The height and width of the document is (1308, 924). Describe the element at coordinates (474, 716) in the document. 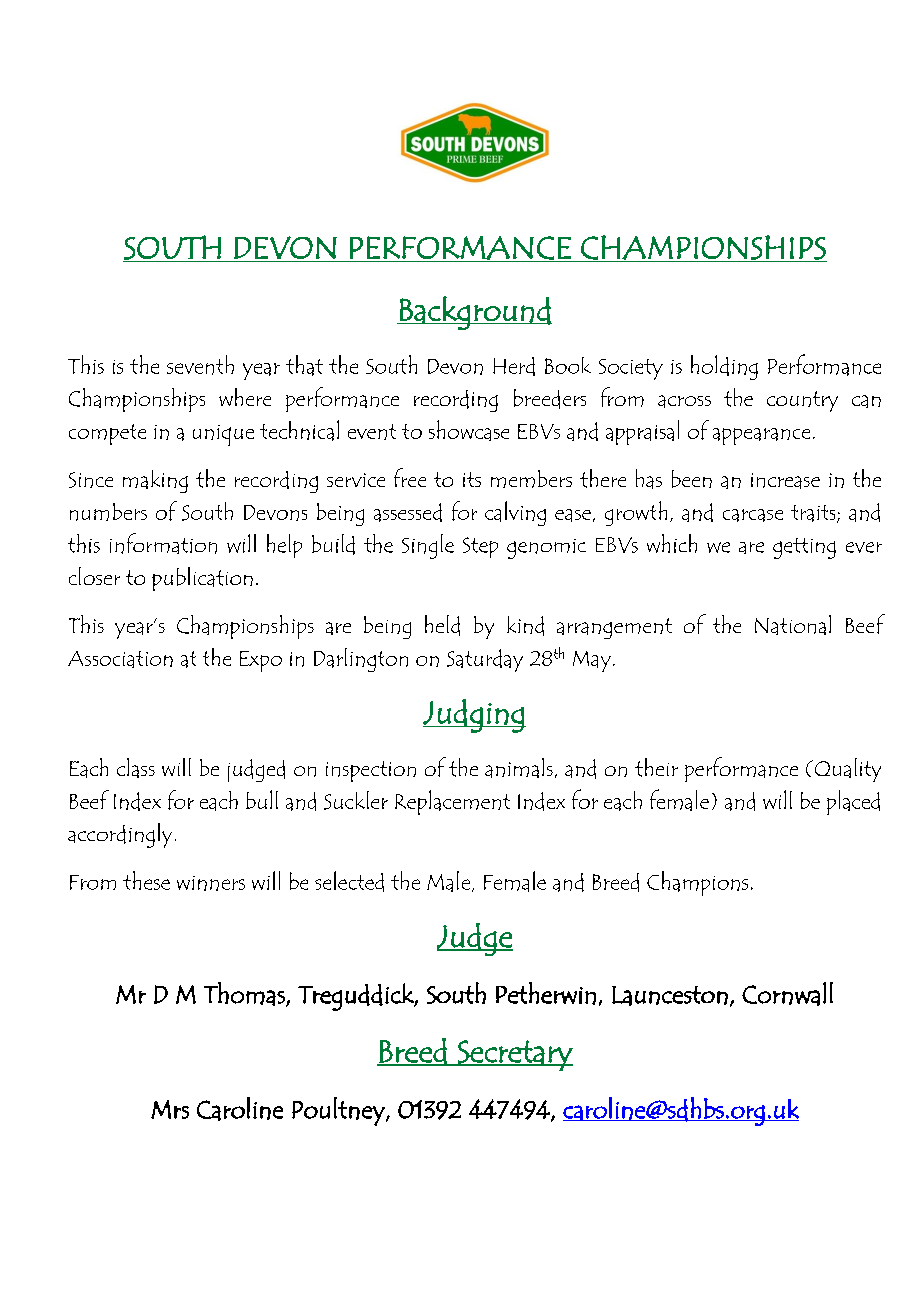

I see `Judging` at that location.
